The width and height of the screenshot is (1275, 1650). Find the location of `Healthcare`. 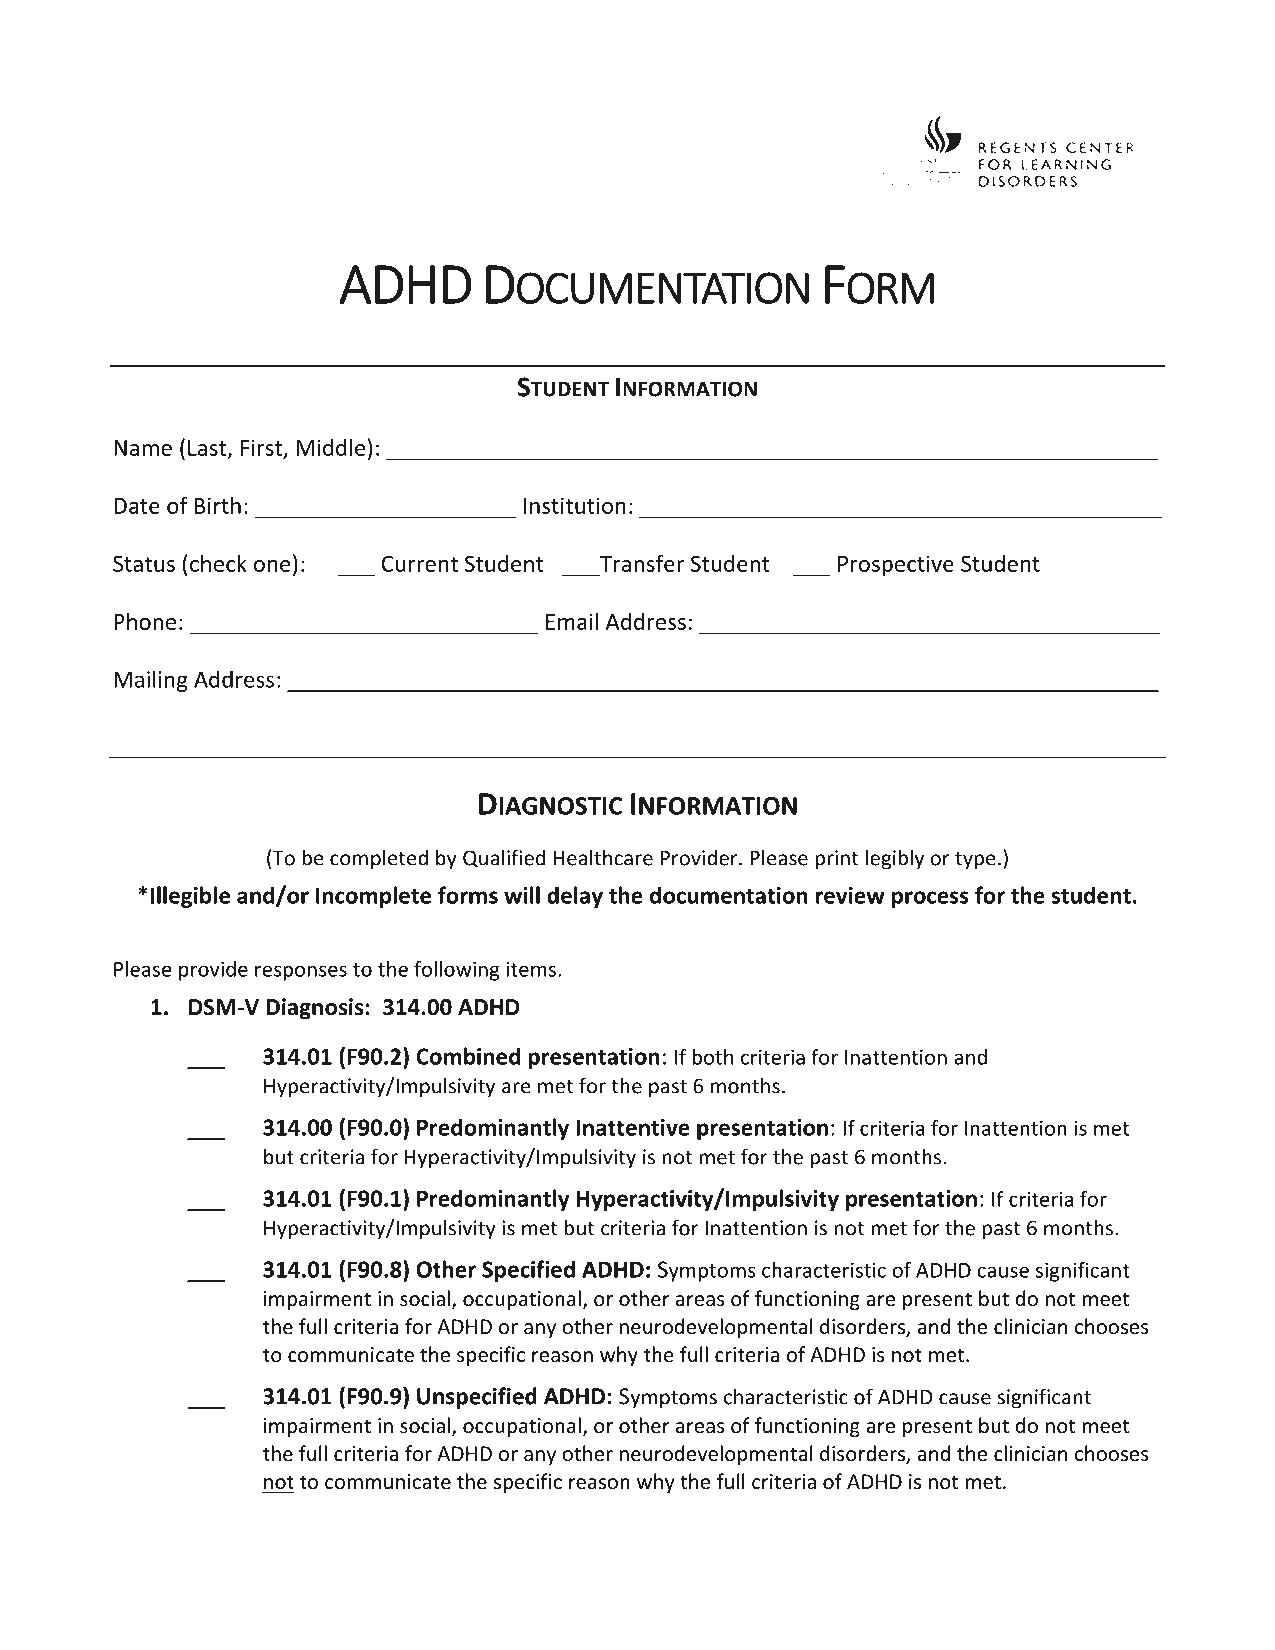

Healthcare is located at coordinates (603, 857).
